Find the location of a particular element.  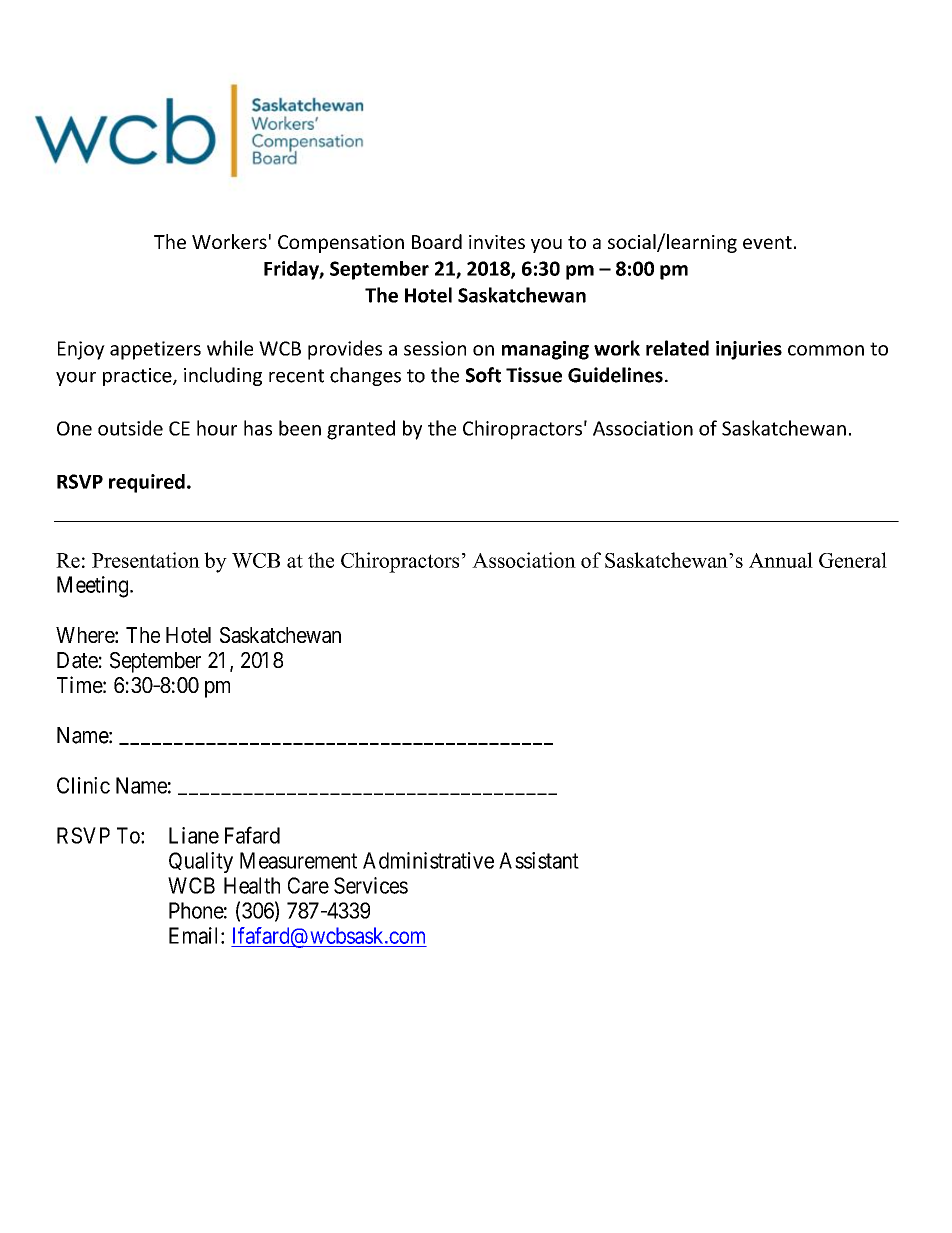

Quality is located at coordinates (201, 862).
